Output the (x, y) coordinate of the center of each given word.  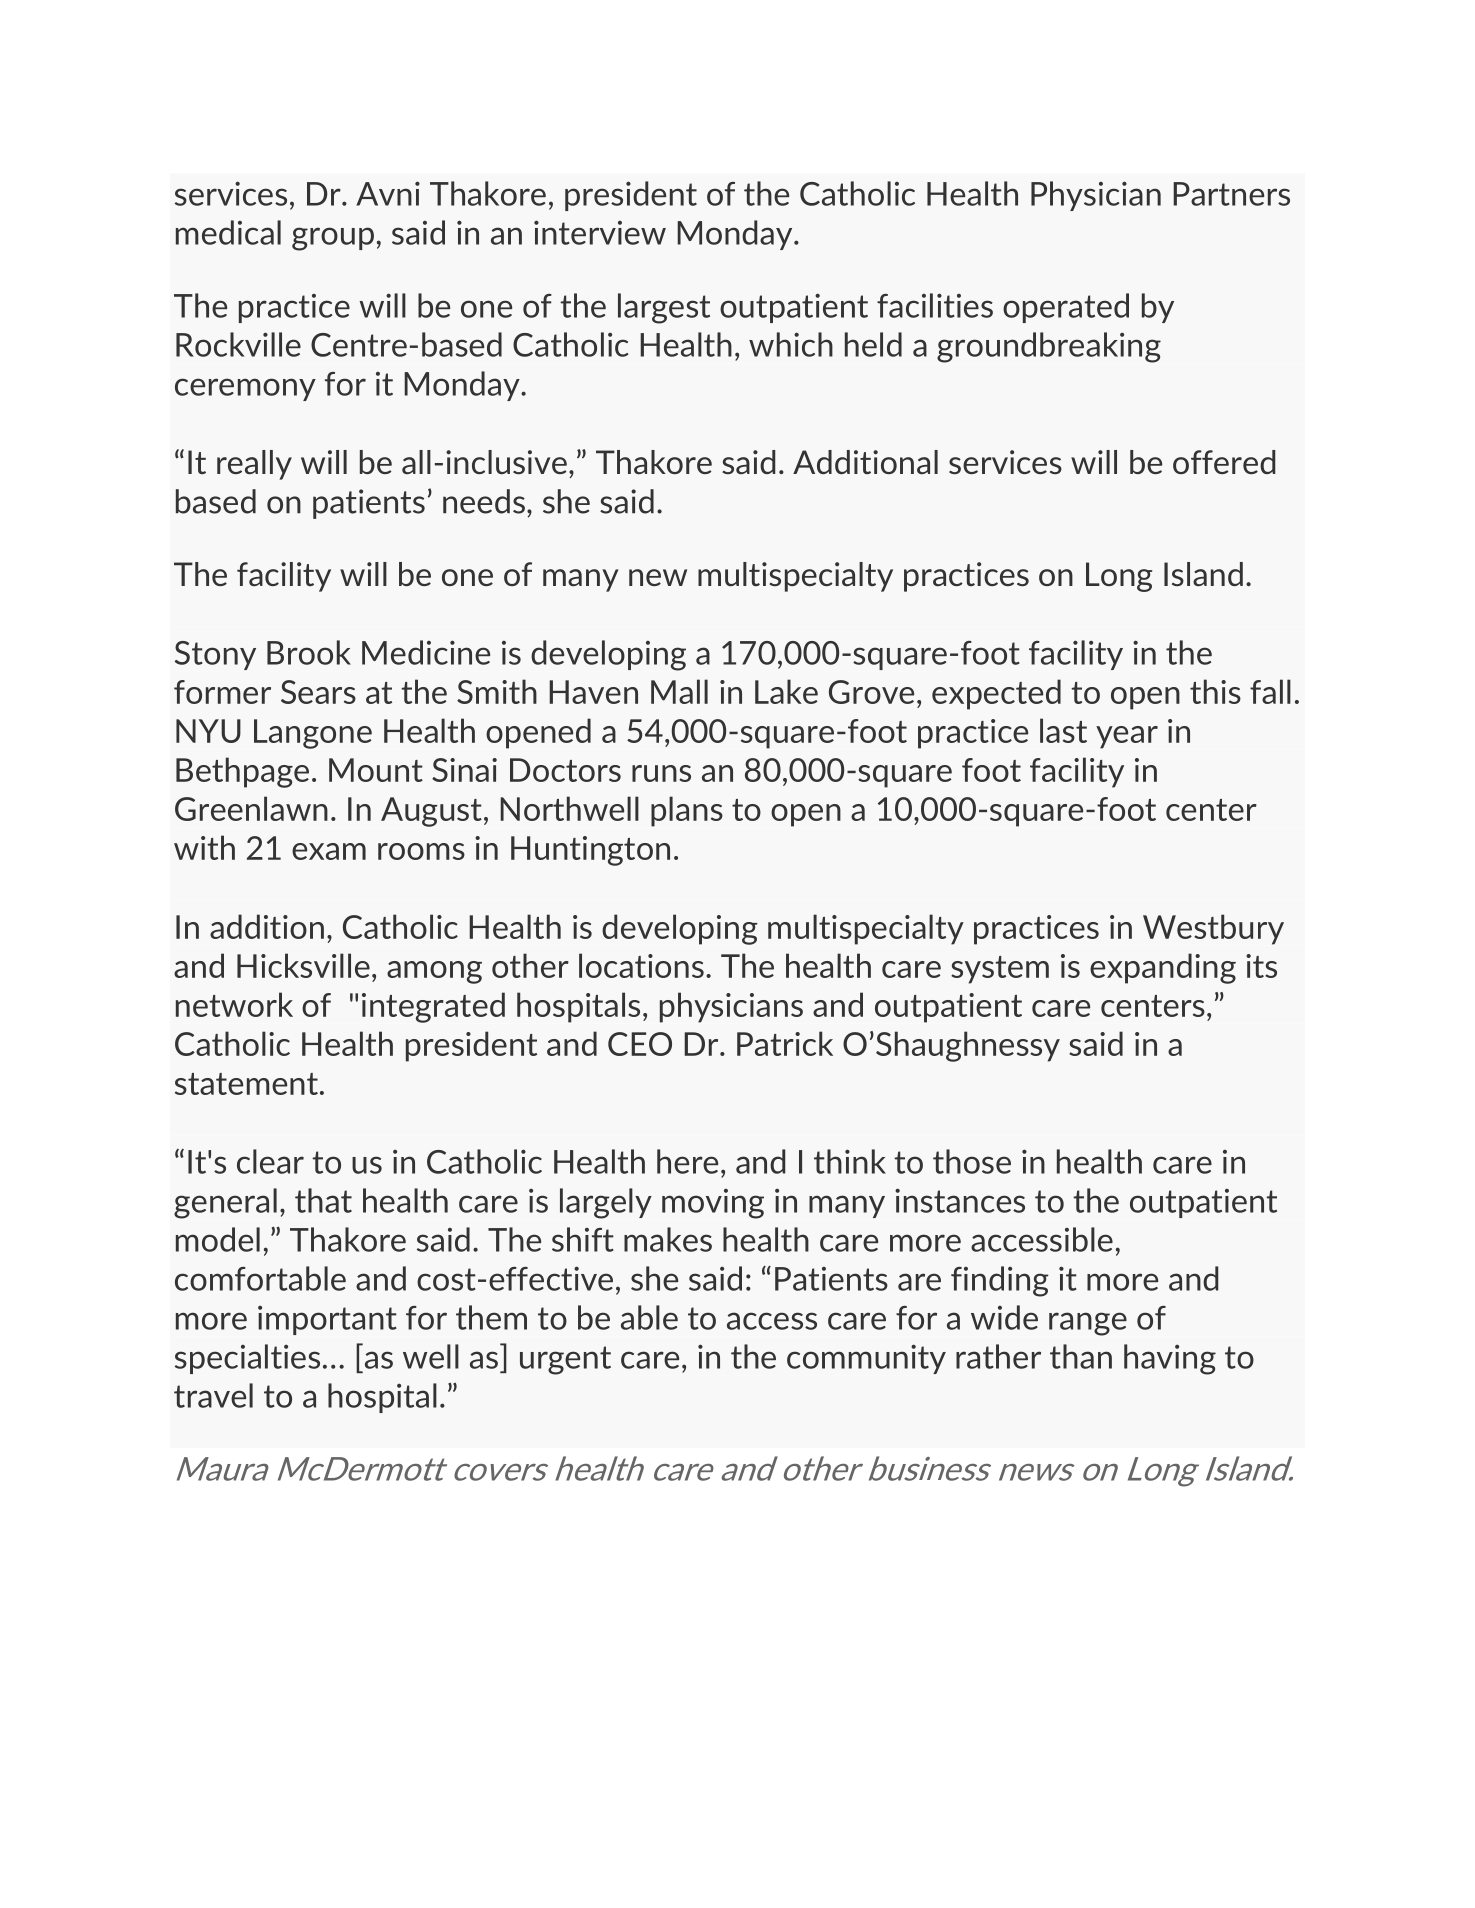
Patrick (785, 1043)
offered (1224, 462)
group (333, 239)
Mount (376, 770)
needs (484, 501)
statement (246, 1084)
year (1127, 737)
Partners (1231, 194)
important (327, 1320)
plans (687, 811)
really (254, 465)
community (866, 1359)
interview (600, 232)
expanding (1163, 968)
